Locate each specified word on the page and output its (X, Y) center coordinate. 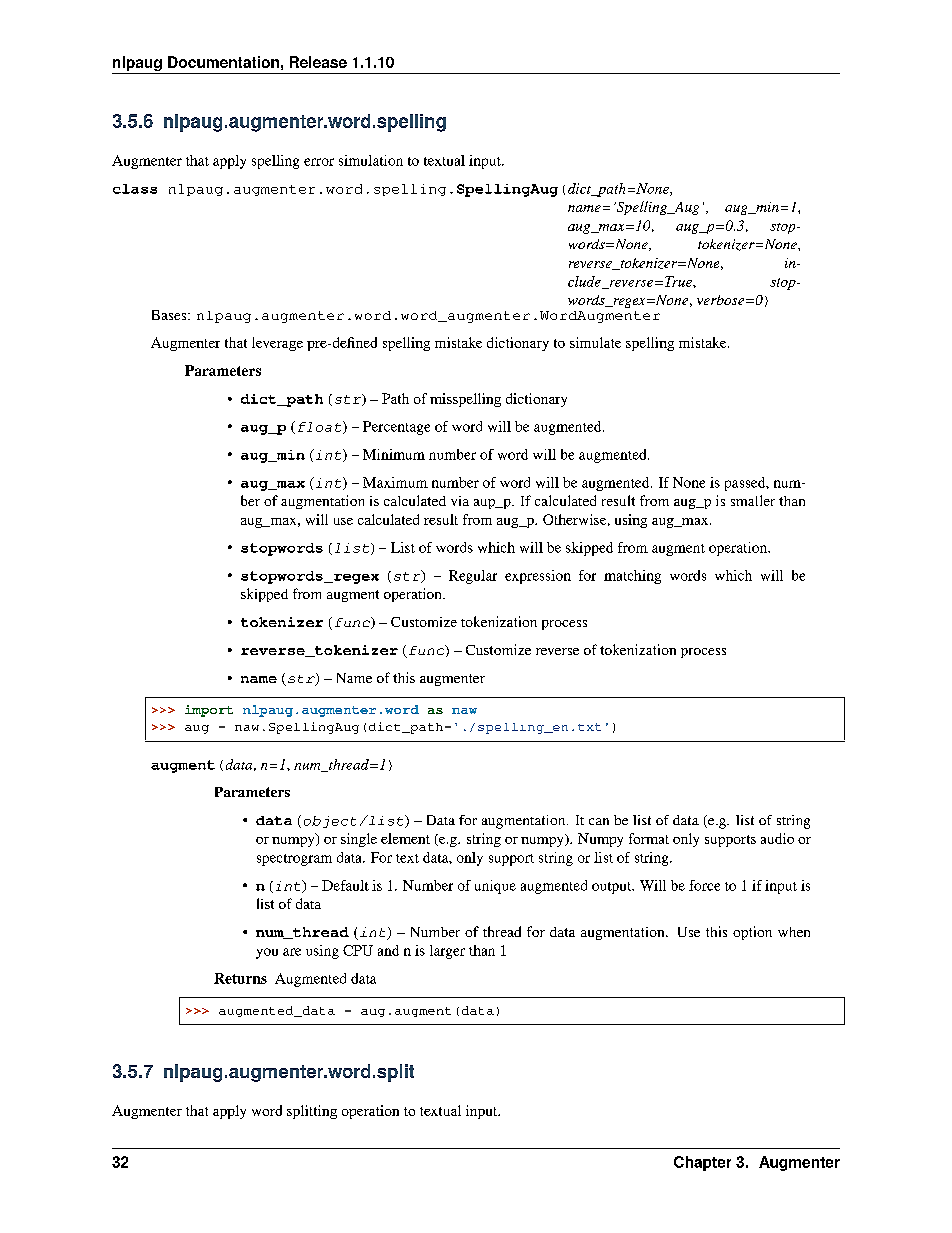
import (209, 711)
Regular (473, 577)
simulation (371, 160)
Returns (240, 978)
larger (447, 952)
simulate (595, 342)
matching (632, 577)
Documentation (223, 62)
